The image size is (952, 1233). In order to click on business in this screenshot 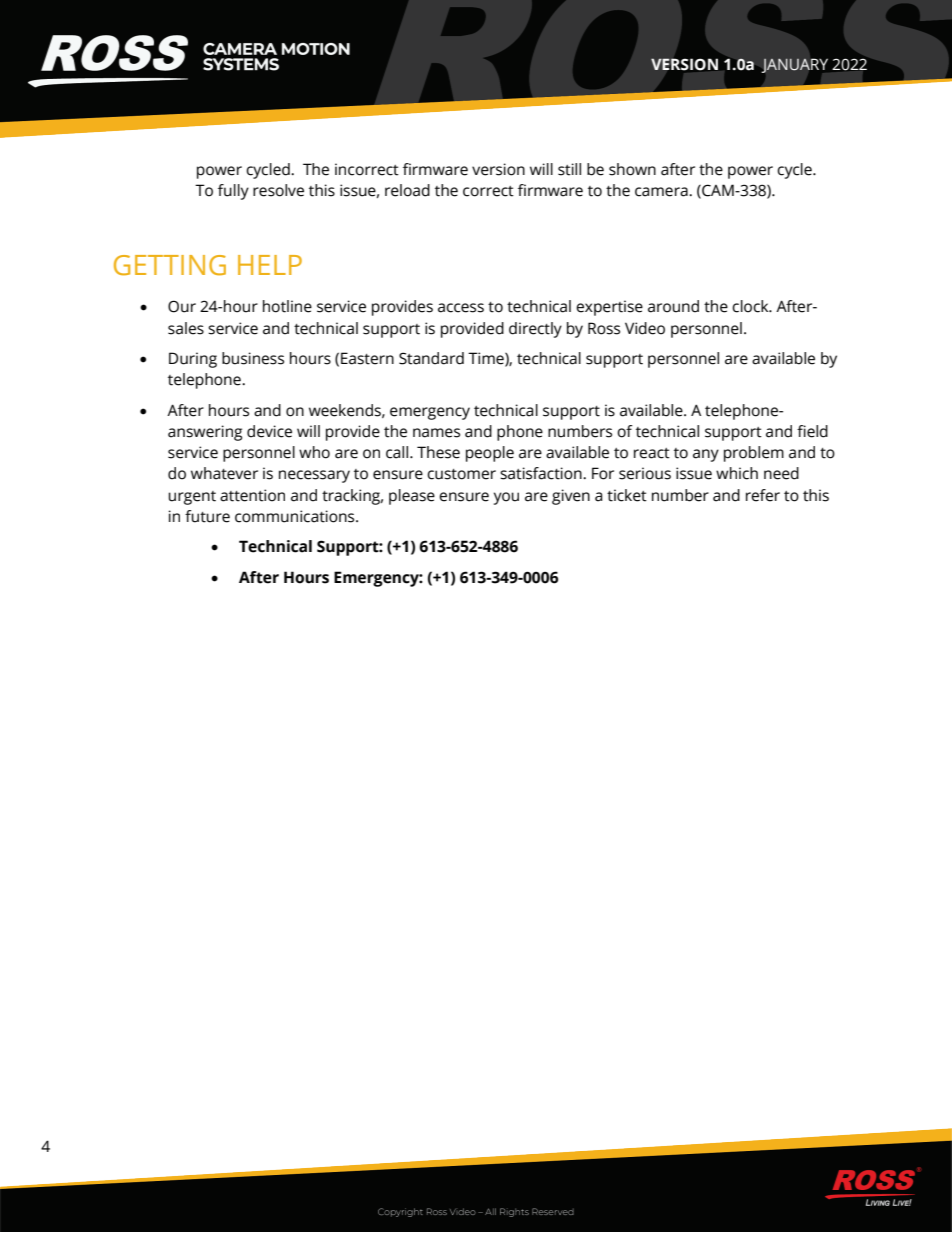, I will do `click(253, 358)`.
